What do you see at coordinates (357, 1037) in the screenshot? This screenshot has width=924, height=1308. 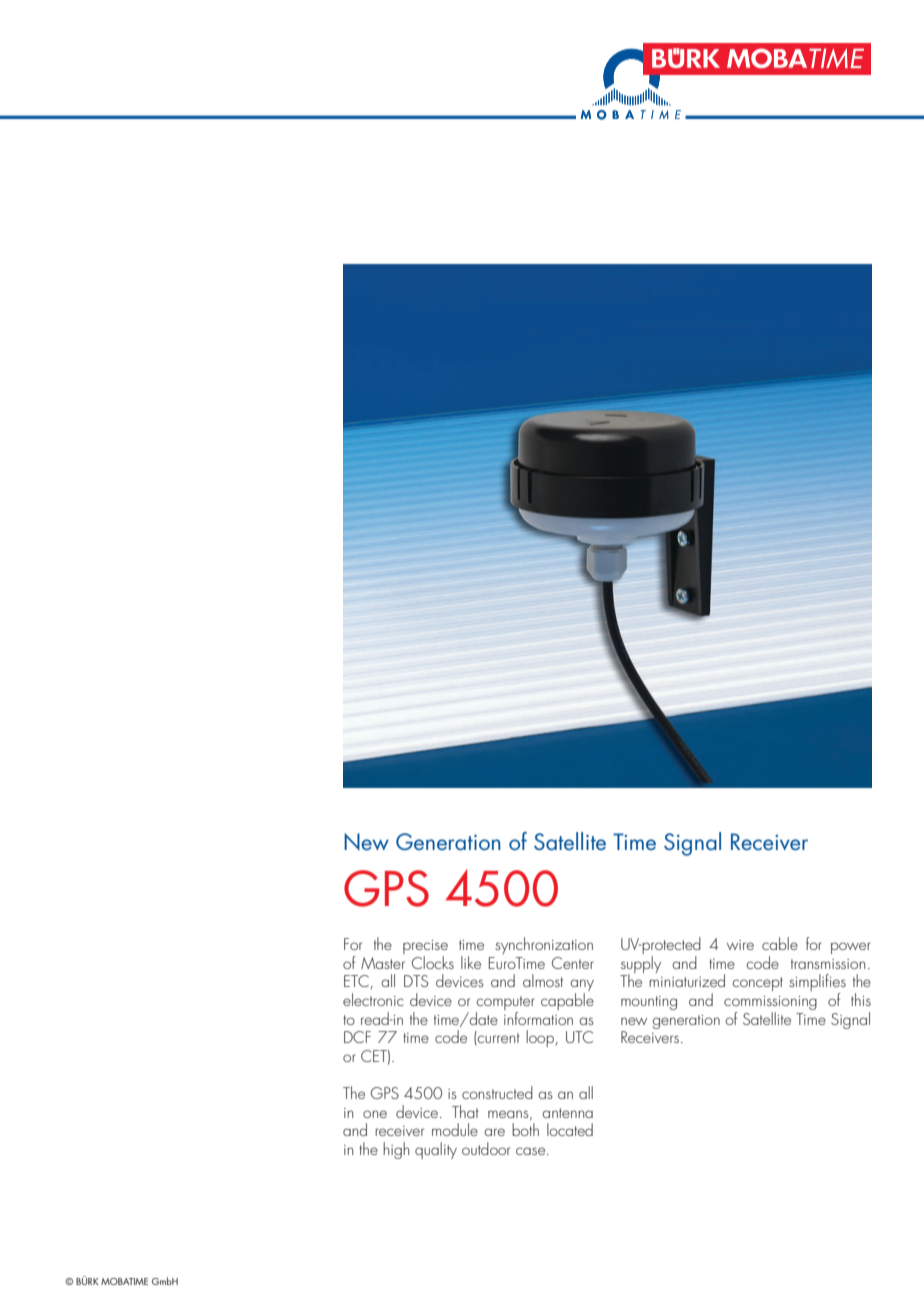 I see `DCF` at bounding box center [357, 1037].
